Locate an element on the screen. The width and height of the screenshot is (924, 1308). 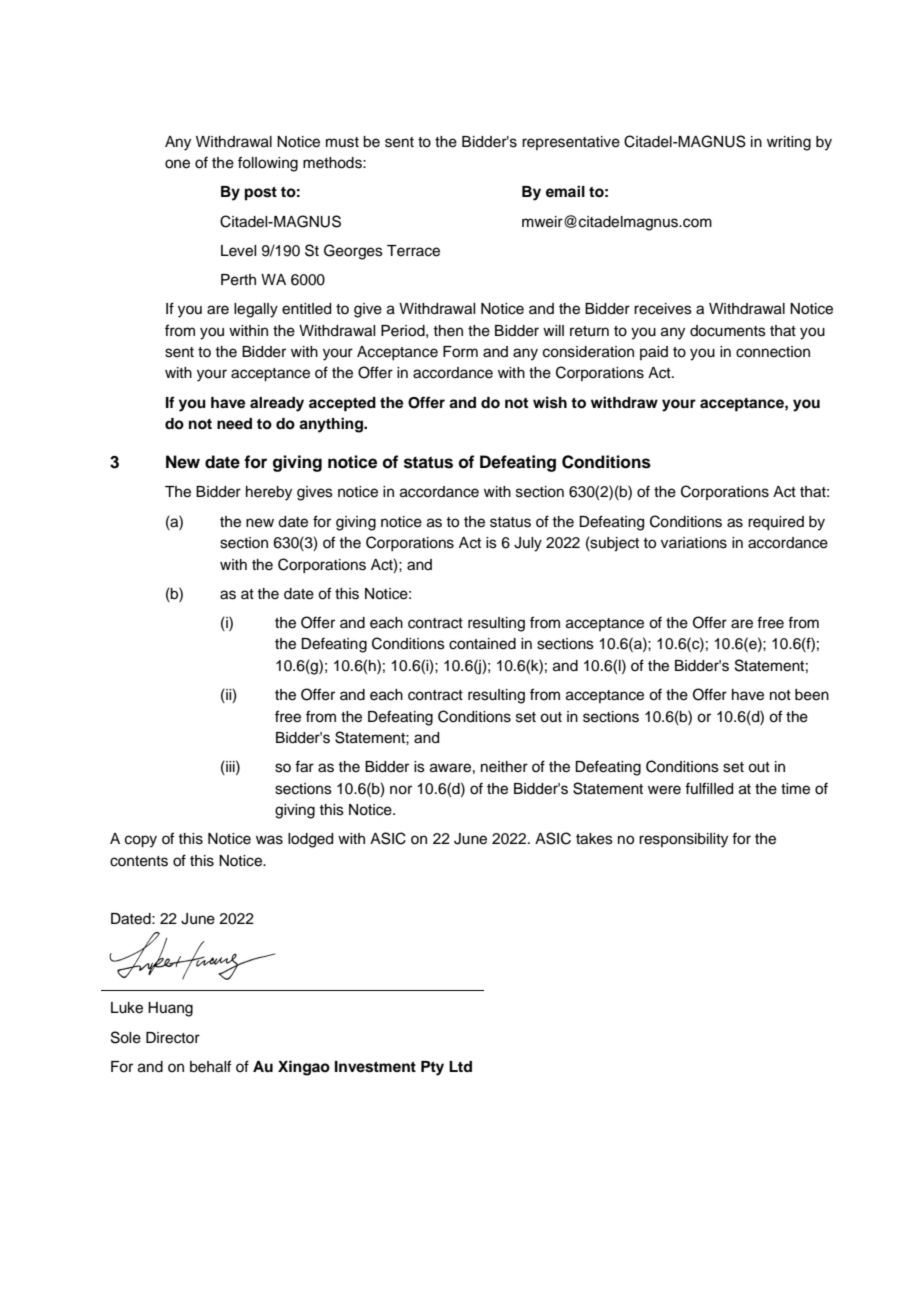
email is located at coordinates (565, 191).
